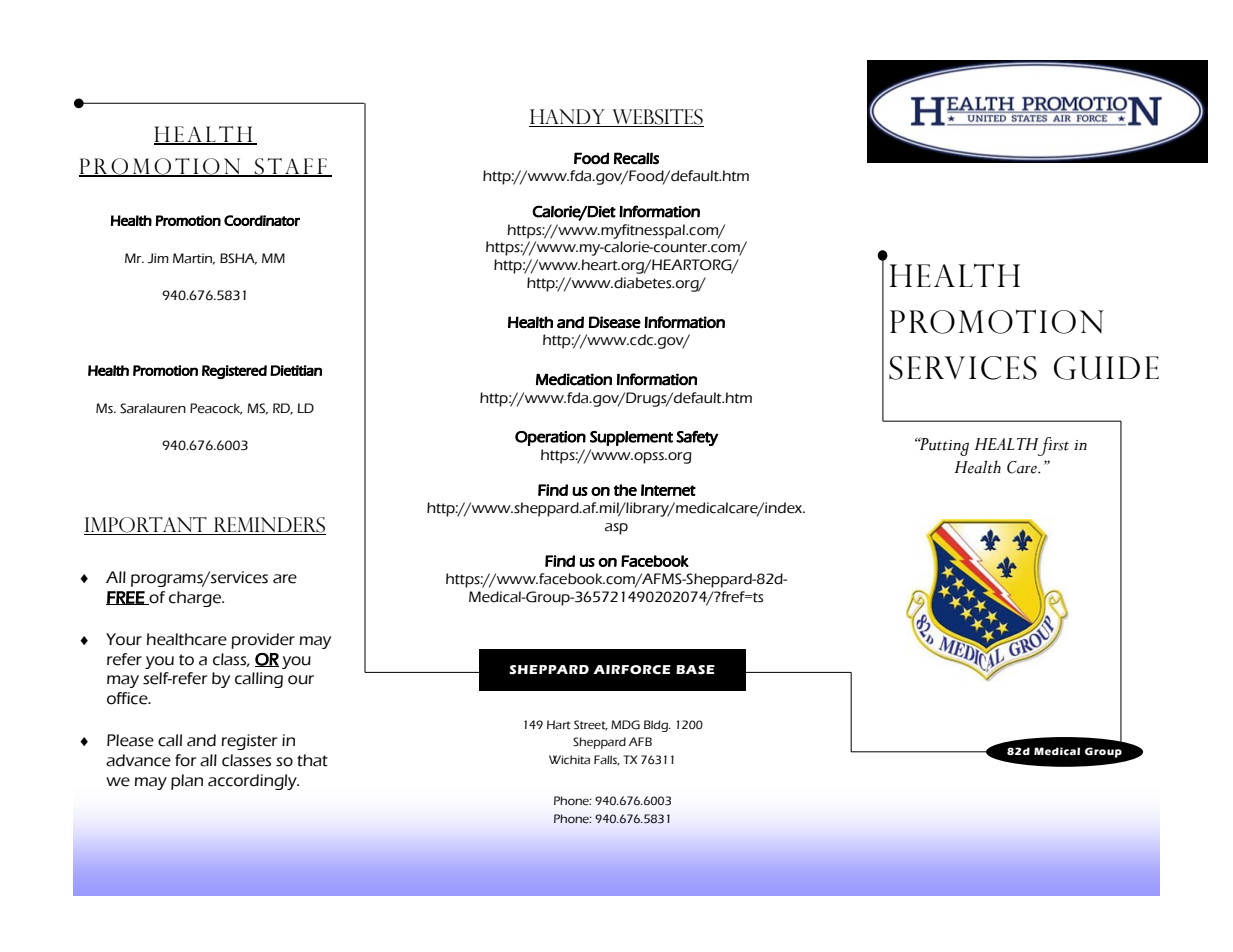 This document has height=952, width=1233. What do you see at coordinates (568, 118) in the document?
I see `Handy` at bounding box center [568, 118].
